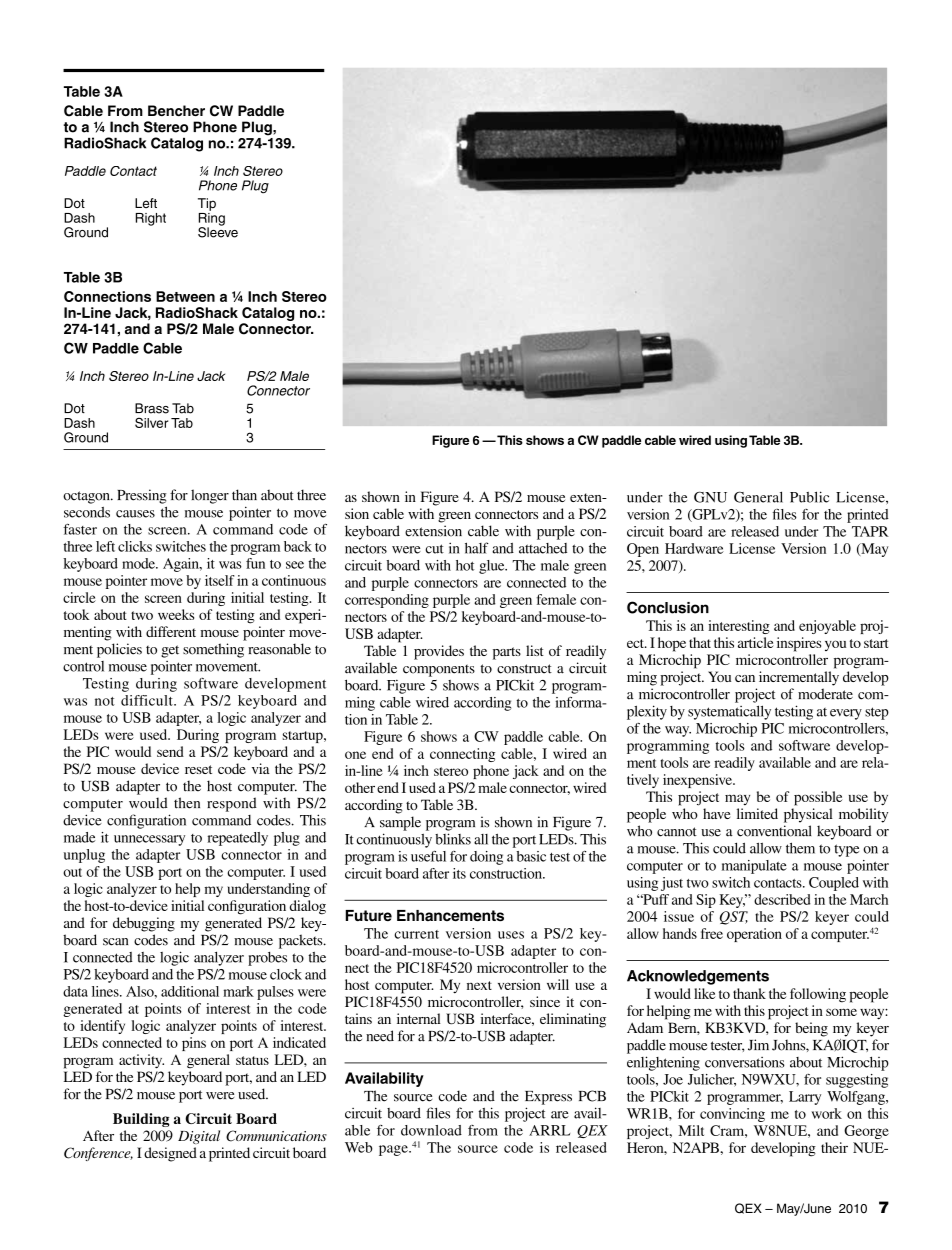 This screenshot has width=952, height=1250. Describe the element at coordinates (477, 548) in the screenshot. I see `half` at that location.
